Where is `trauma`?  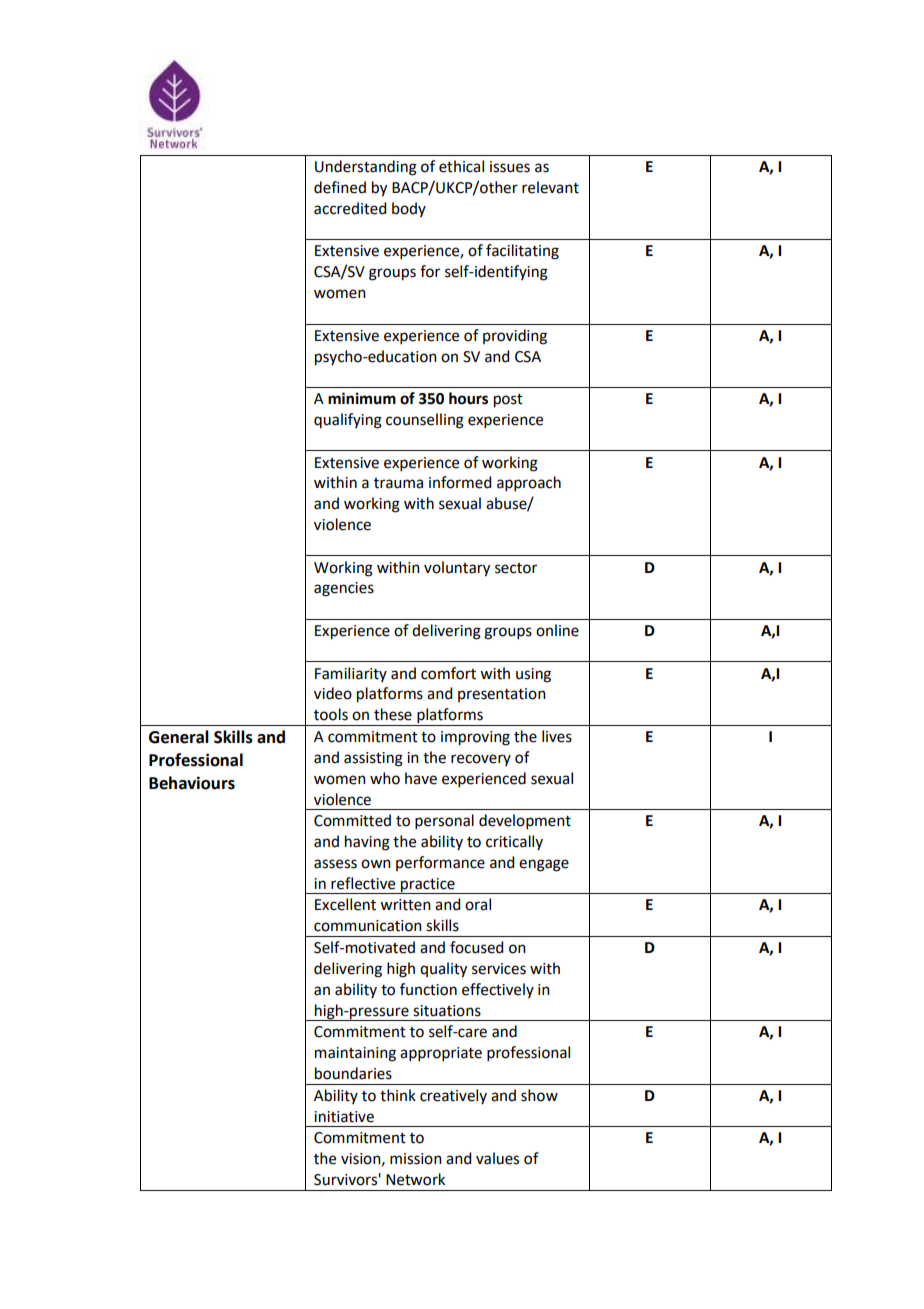
trauma is located at coordinates (398, 483).
